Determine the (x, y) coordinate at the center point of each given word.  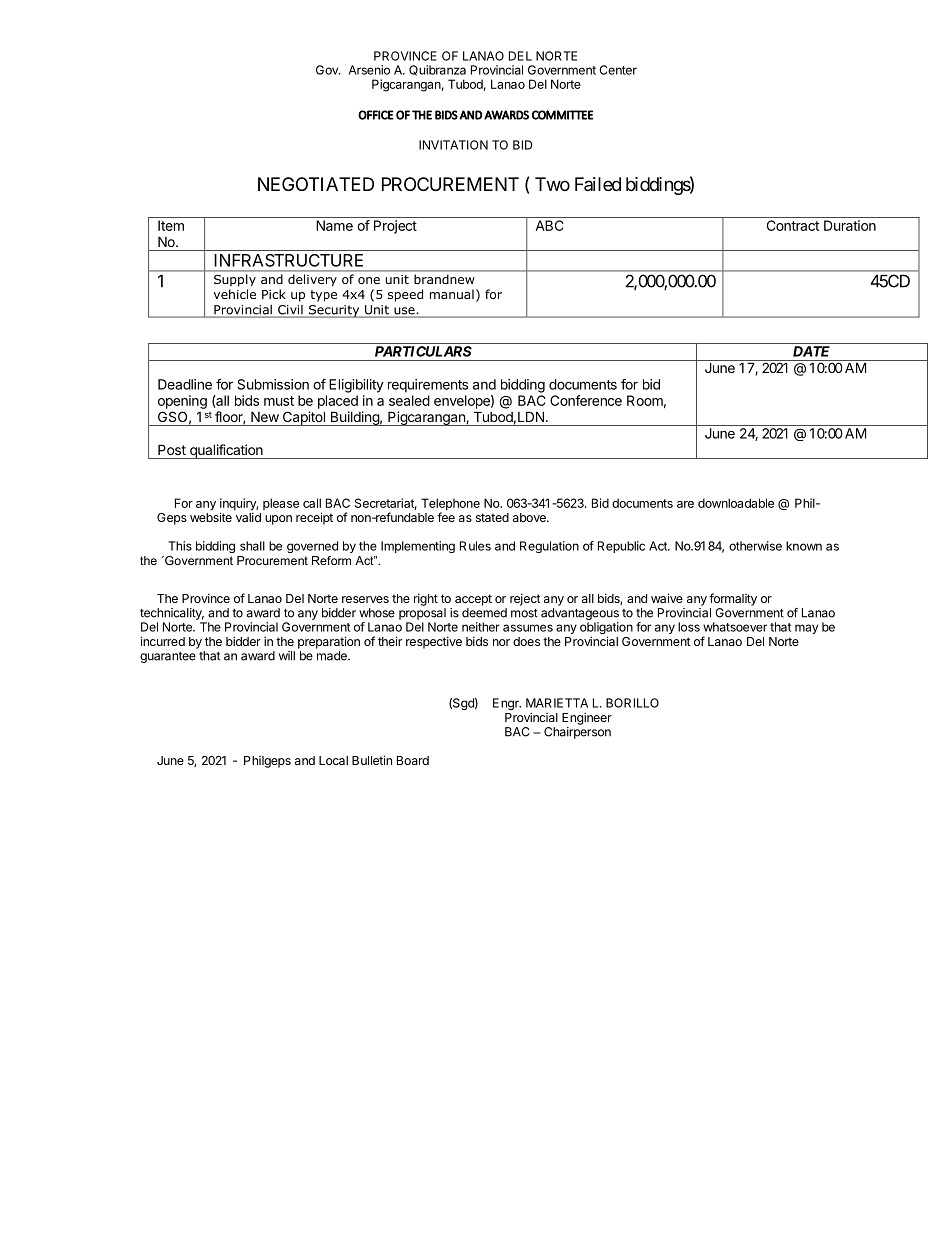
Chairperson (577, 733)
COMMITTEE (563, 115)
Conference (586, 400)
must (279, 401)
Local (333, 760)
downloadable (736, 503)
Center (618, 70)
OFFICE (376, 115)
